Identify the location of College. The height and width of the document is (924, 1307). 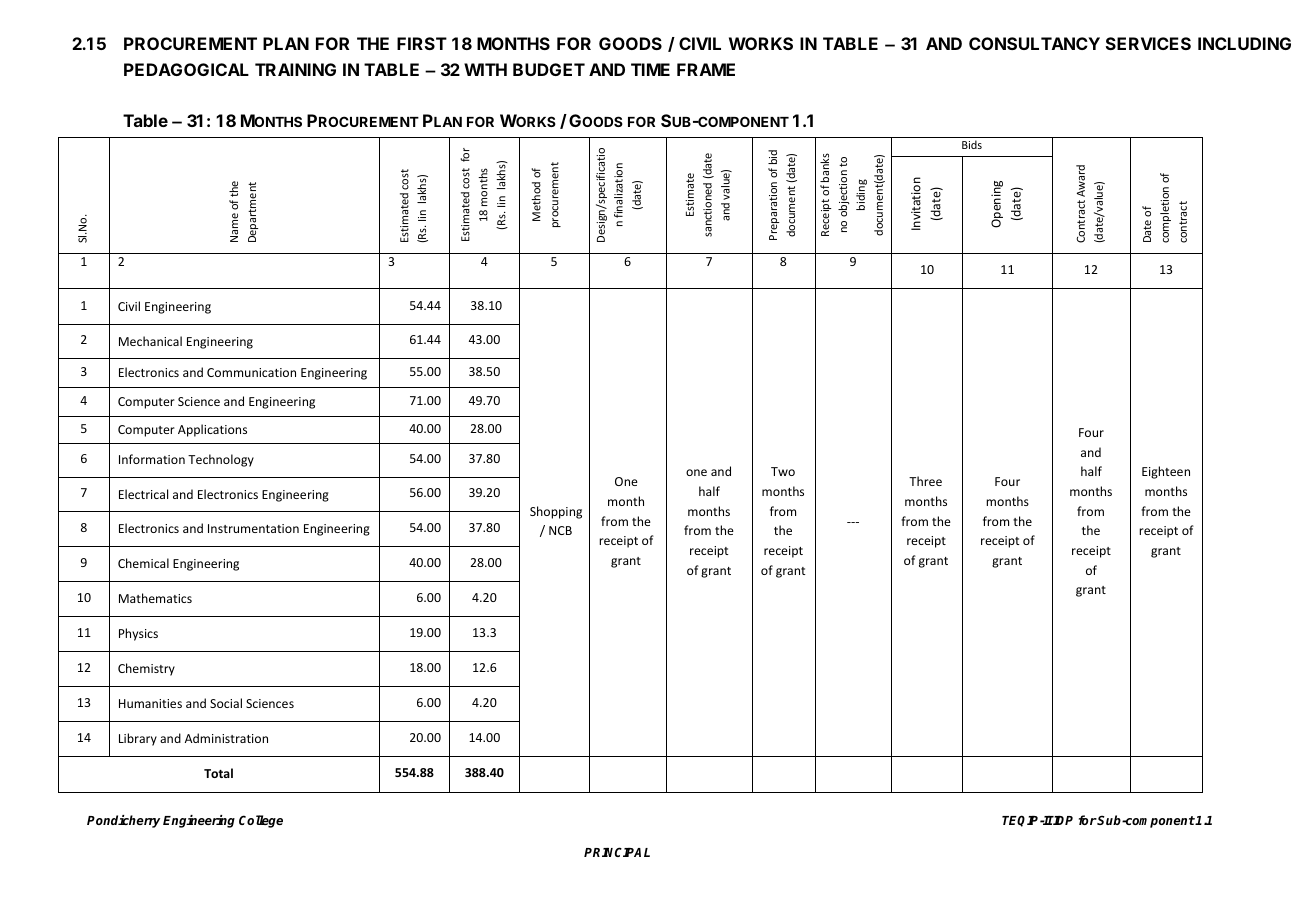
(261, 821).
